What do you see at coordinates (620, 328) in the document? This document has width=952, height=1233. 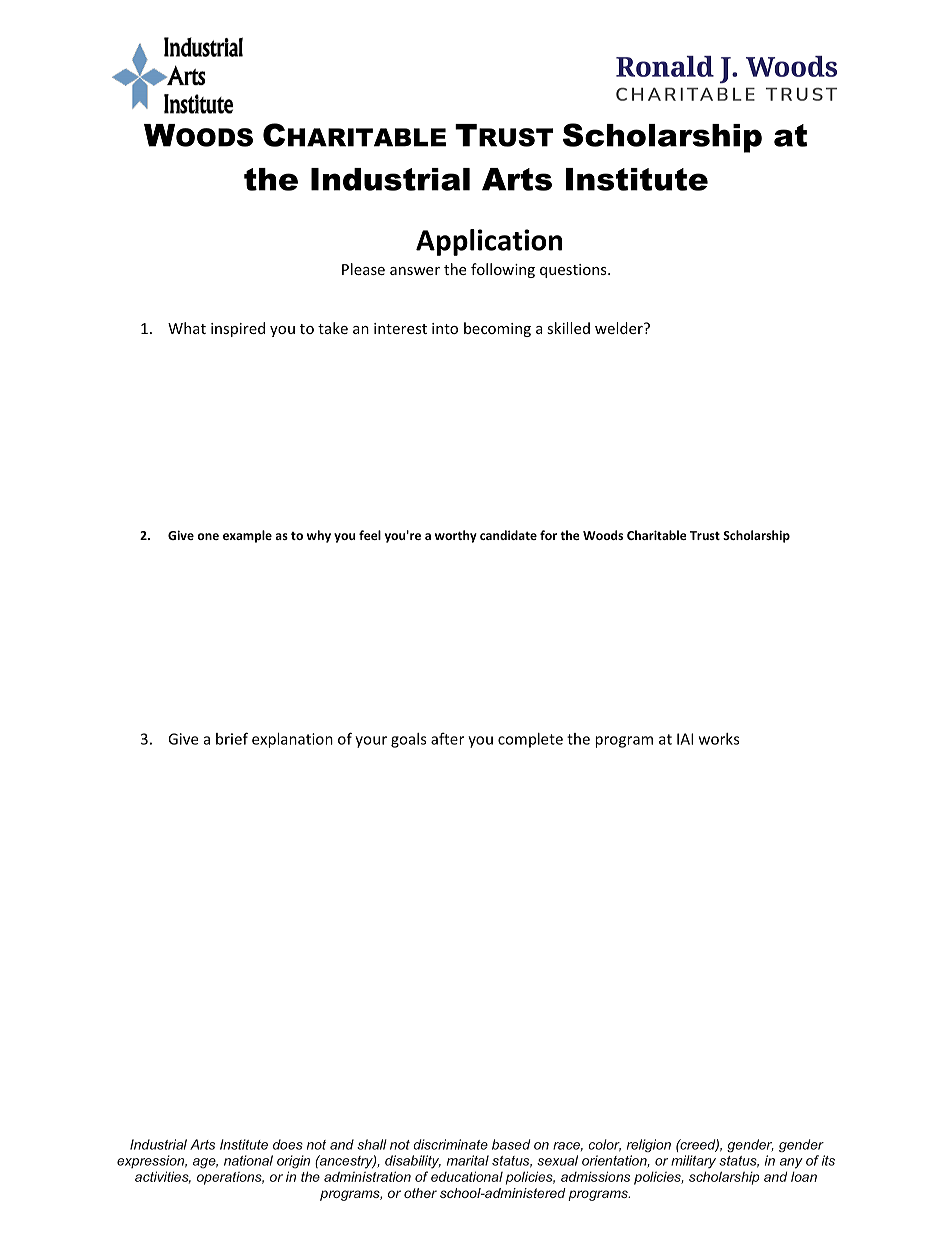 I see `welder` at bounding box center [620, 328].
